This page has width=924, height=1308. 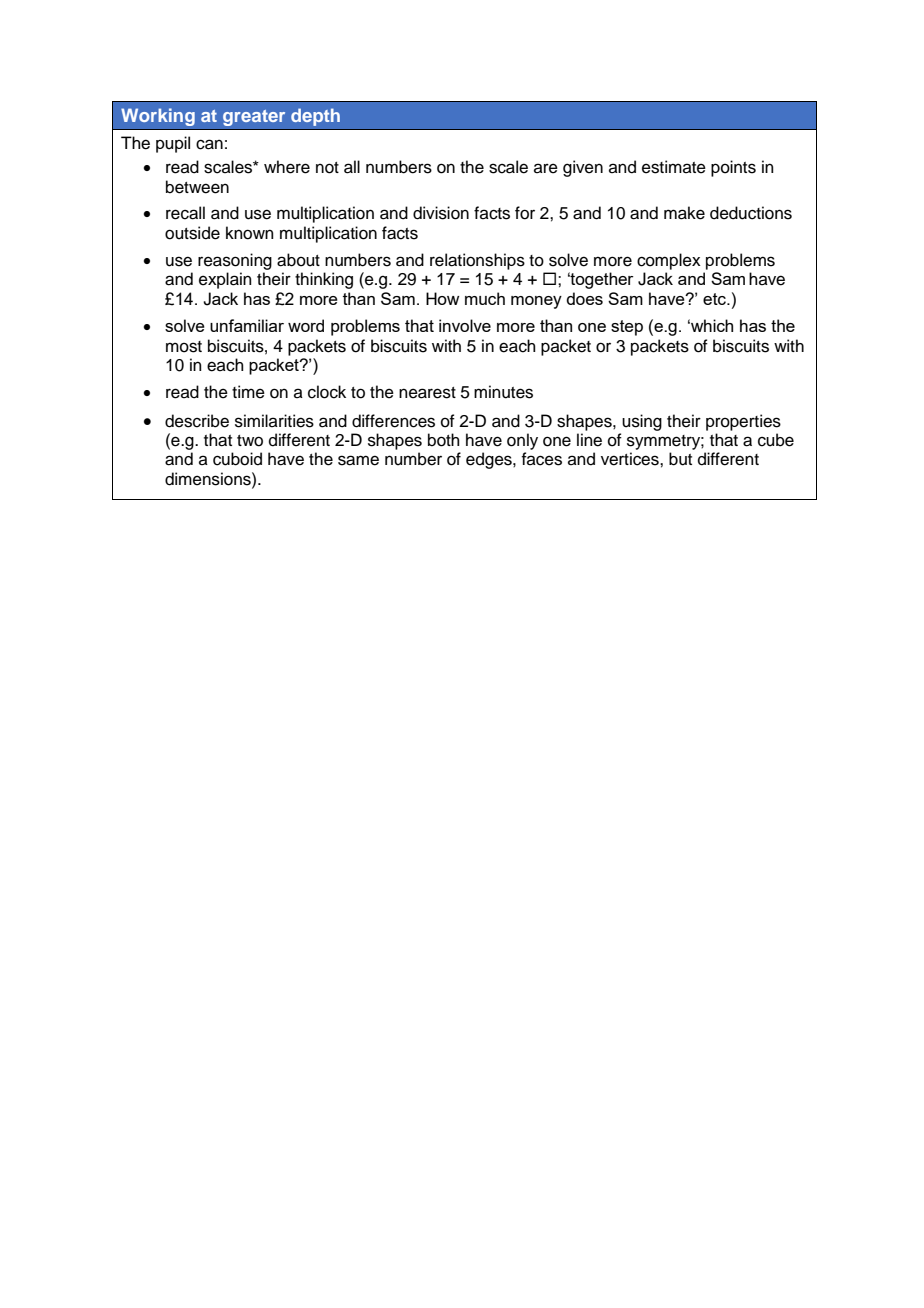 What do you see at coordinates (237, 459) in the page?
I see `cuboid` at bounding box center [237, 459].
